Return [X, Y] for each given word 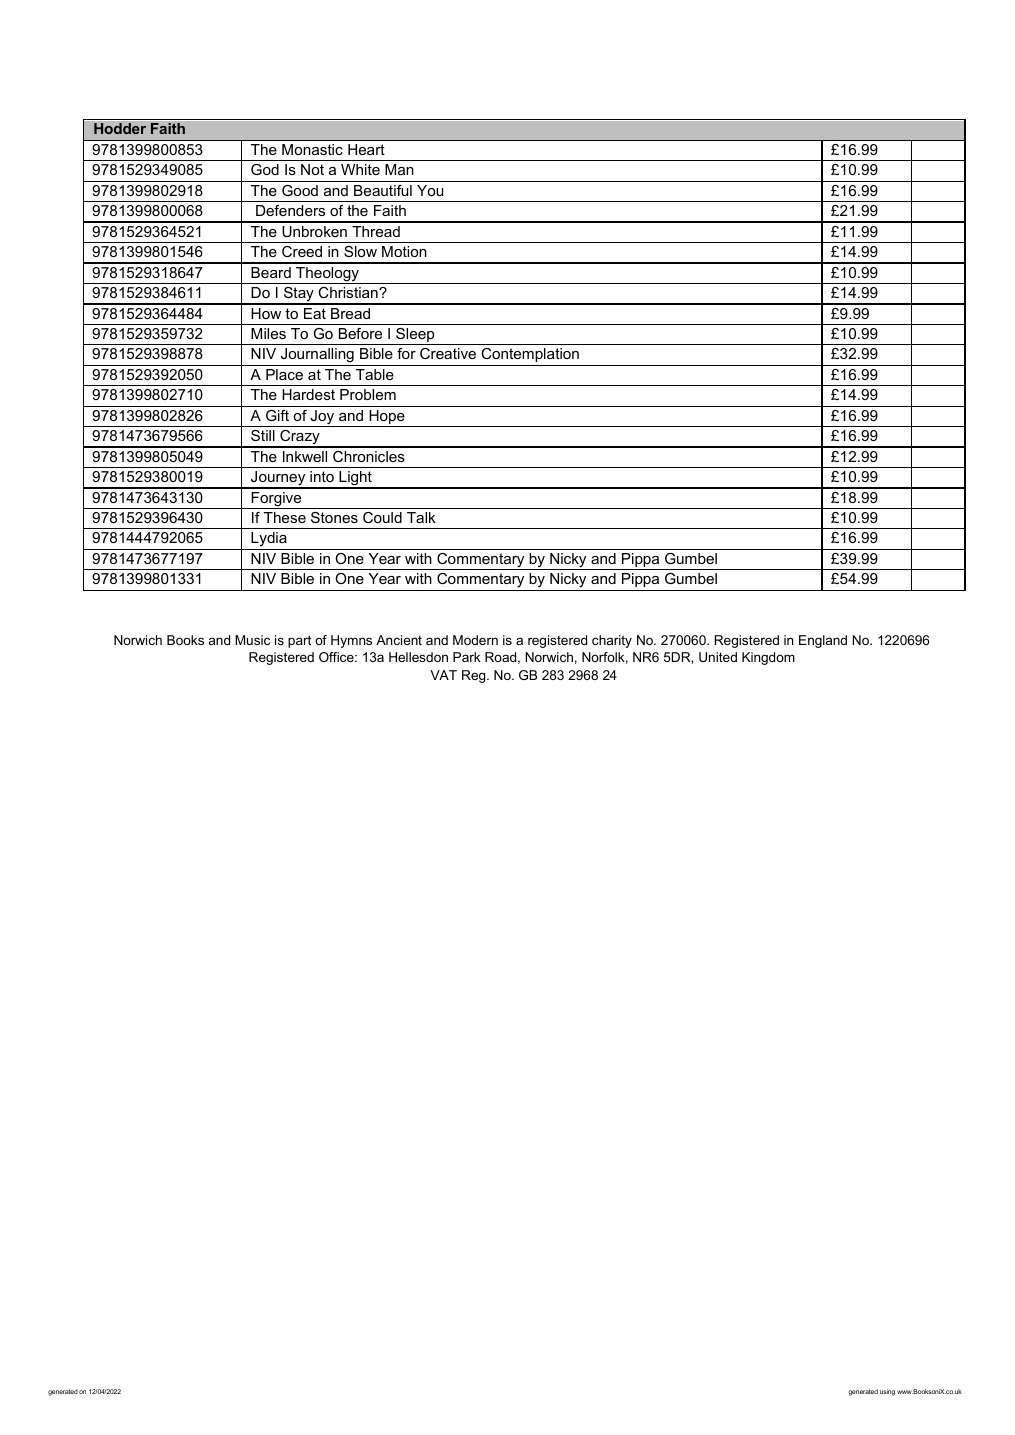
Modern [475, 640]
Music [252, 640]
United [718, 657]
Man [399, 169]
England [823, 641]
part [299, 641]
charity [612, 641]
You [430, 190]
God [265, 169]
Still [263, 435]
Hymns [351, 641]
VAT [443, 675]
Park [467, 657]
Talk [421, 517]
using [887, 1392]
